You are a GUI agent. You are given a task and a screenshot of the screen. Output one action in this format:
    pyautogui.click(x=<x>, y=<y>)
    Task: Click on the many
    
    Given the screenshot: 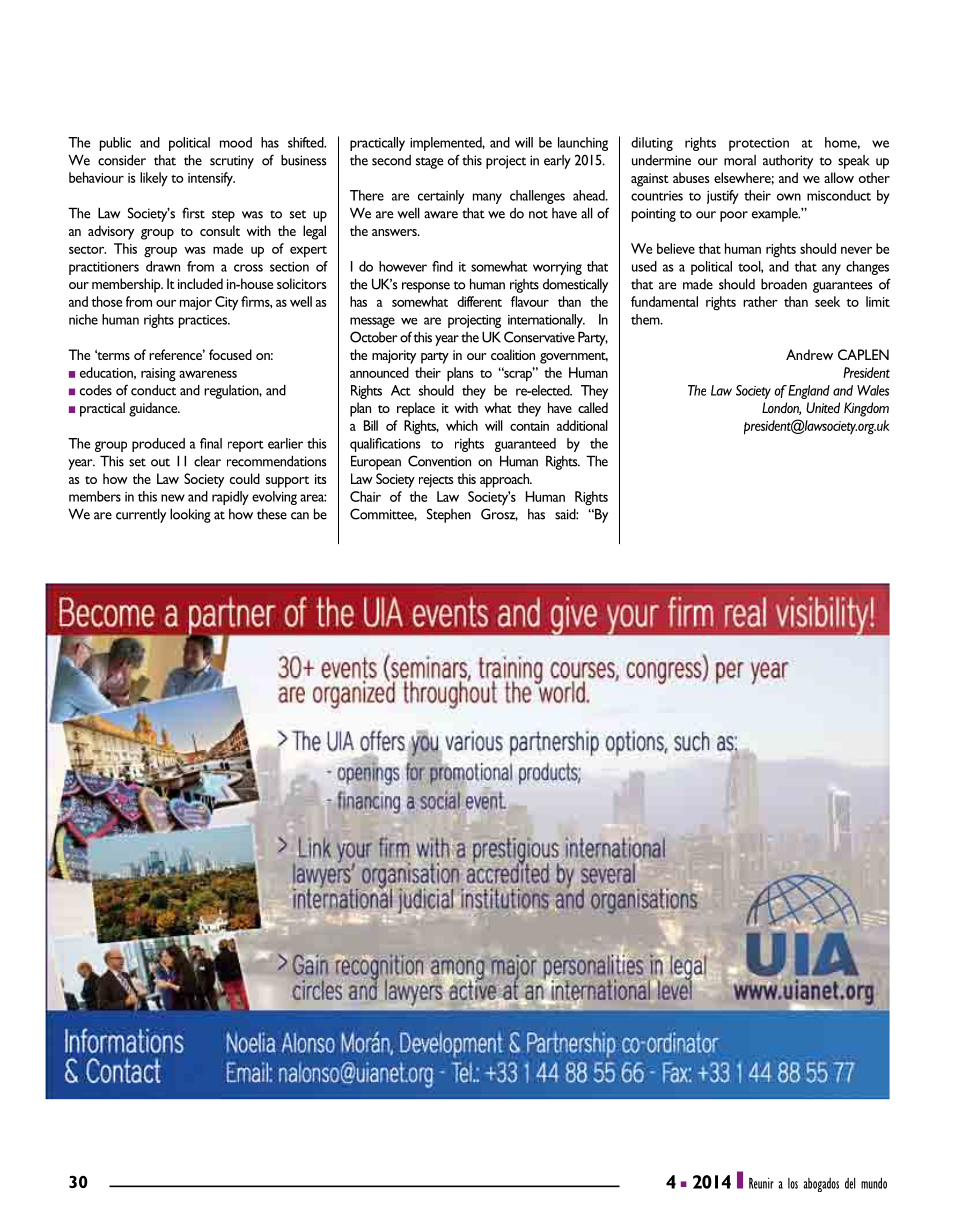 What is the action you would take?
    pyautogui.click(x=487, y=198)
